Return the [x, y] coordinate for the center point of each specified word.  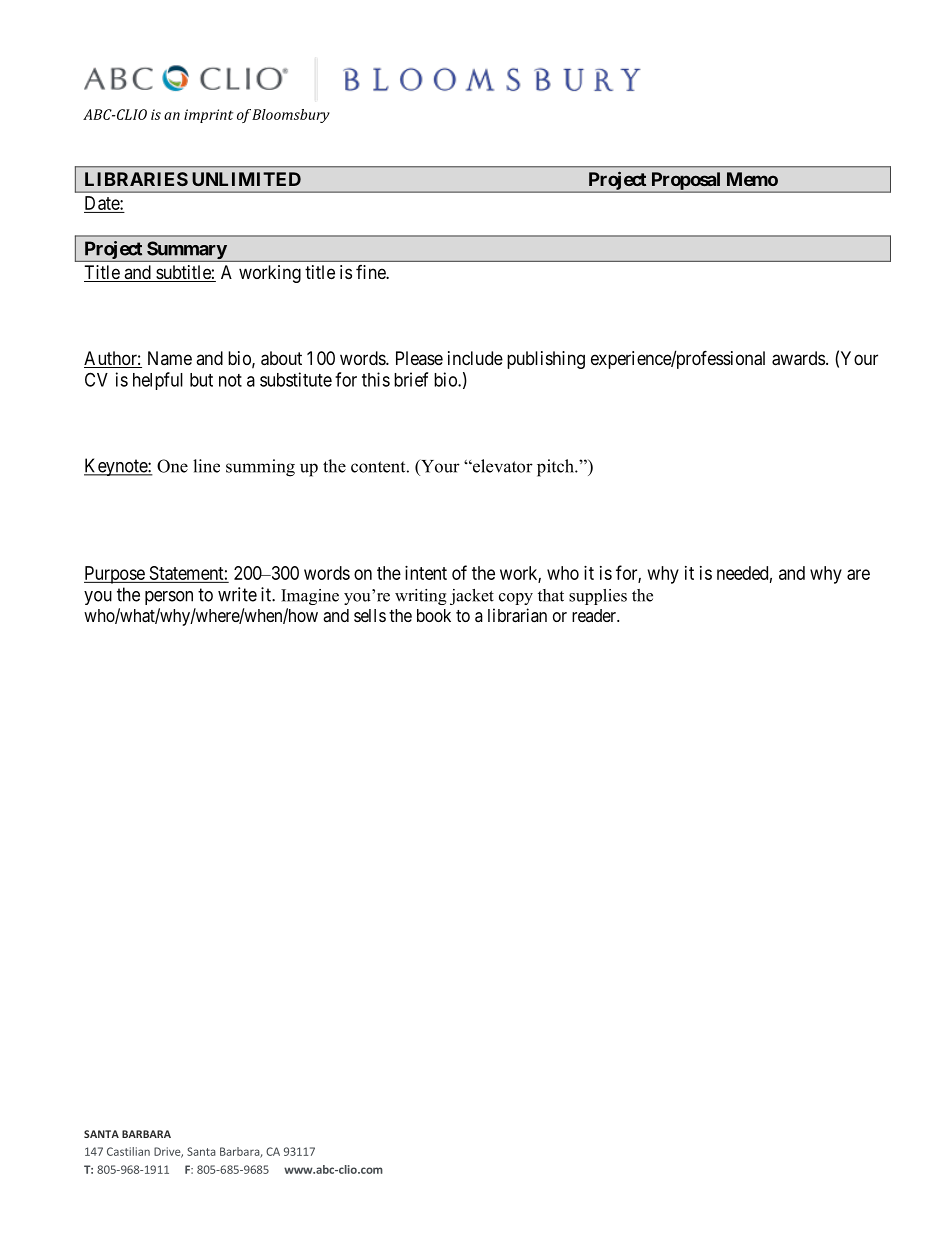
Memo [752, 179]
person [169, 598]
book [434, 615]
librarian [517, 615]
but [201, 380]
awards [798, 358]
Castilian [128, 1151]
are [858, 574]
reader [595, 615]
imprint [208, 116]
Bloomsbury [291, 116]
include [475, 358]
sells [370, 615]
